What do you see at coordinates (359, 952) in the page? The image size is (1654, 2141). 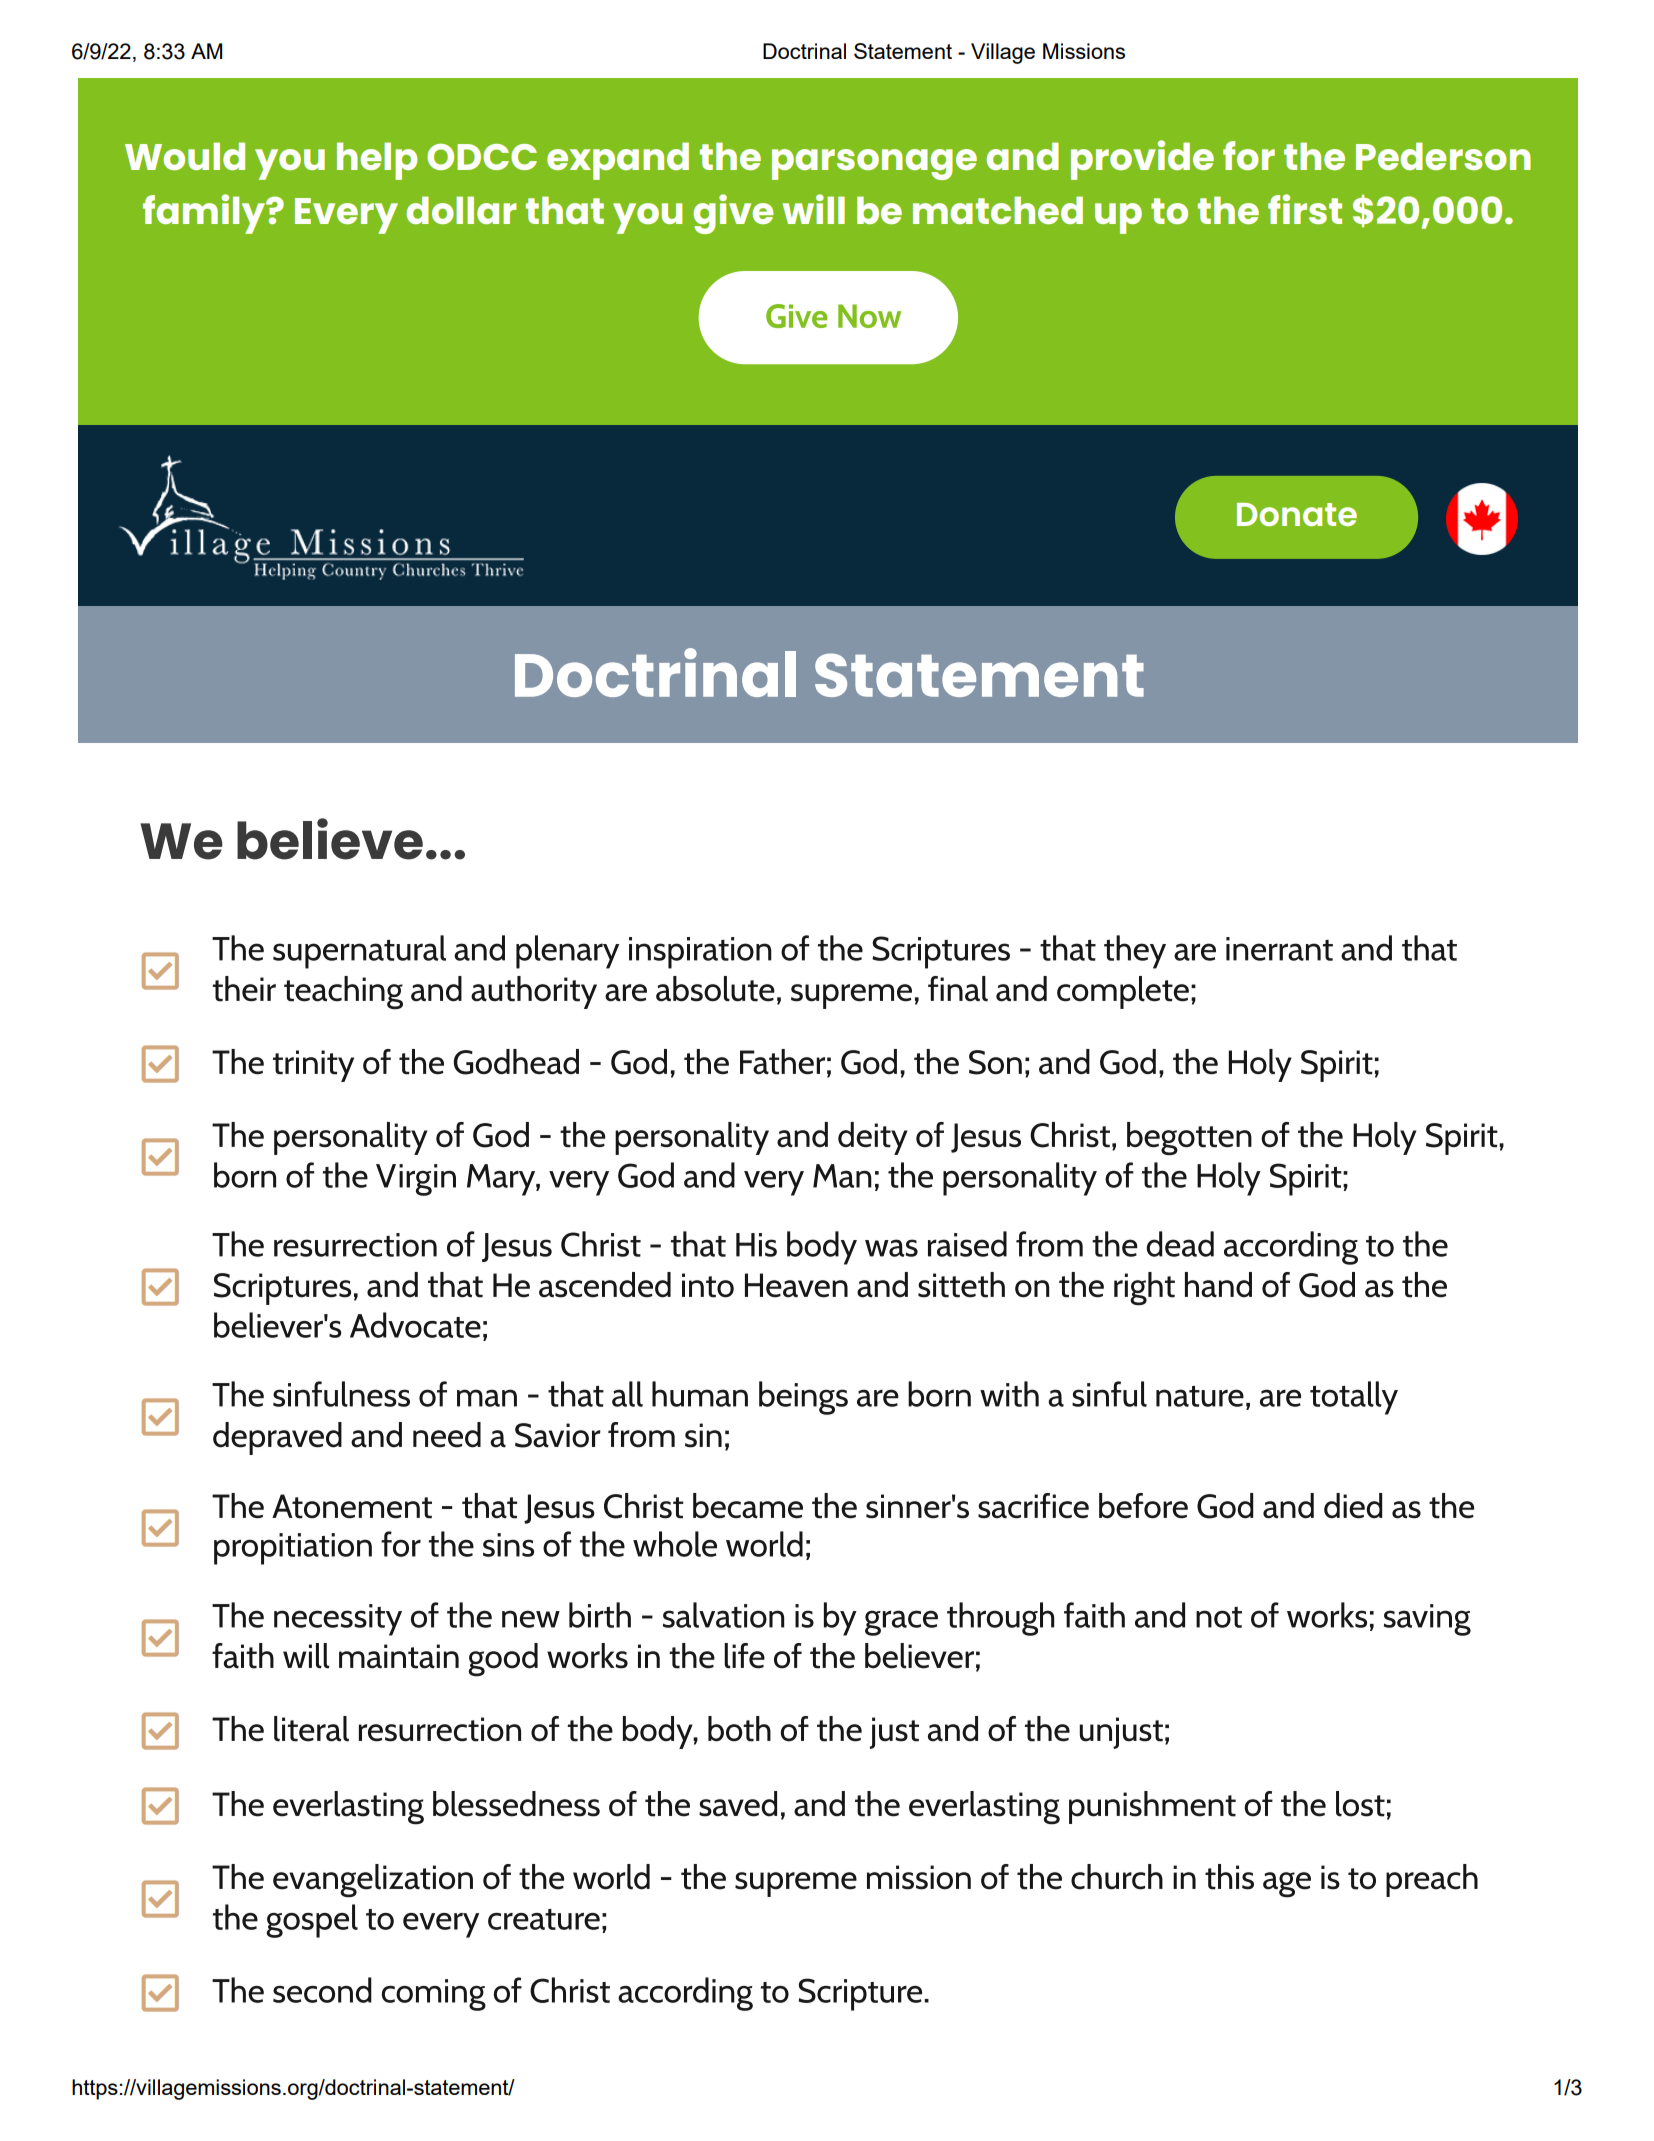 I see `supernatural` at bounding box center [359, 952].
